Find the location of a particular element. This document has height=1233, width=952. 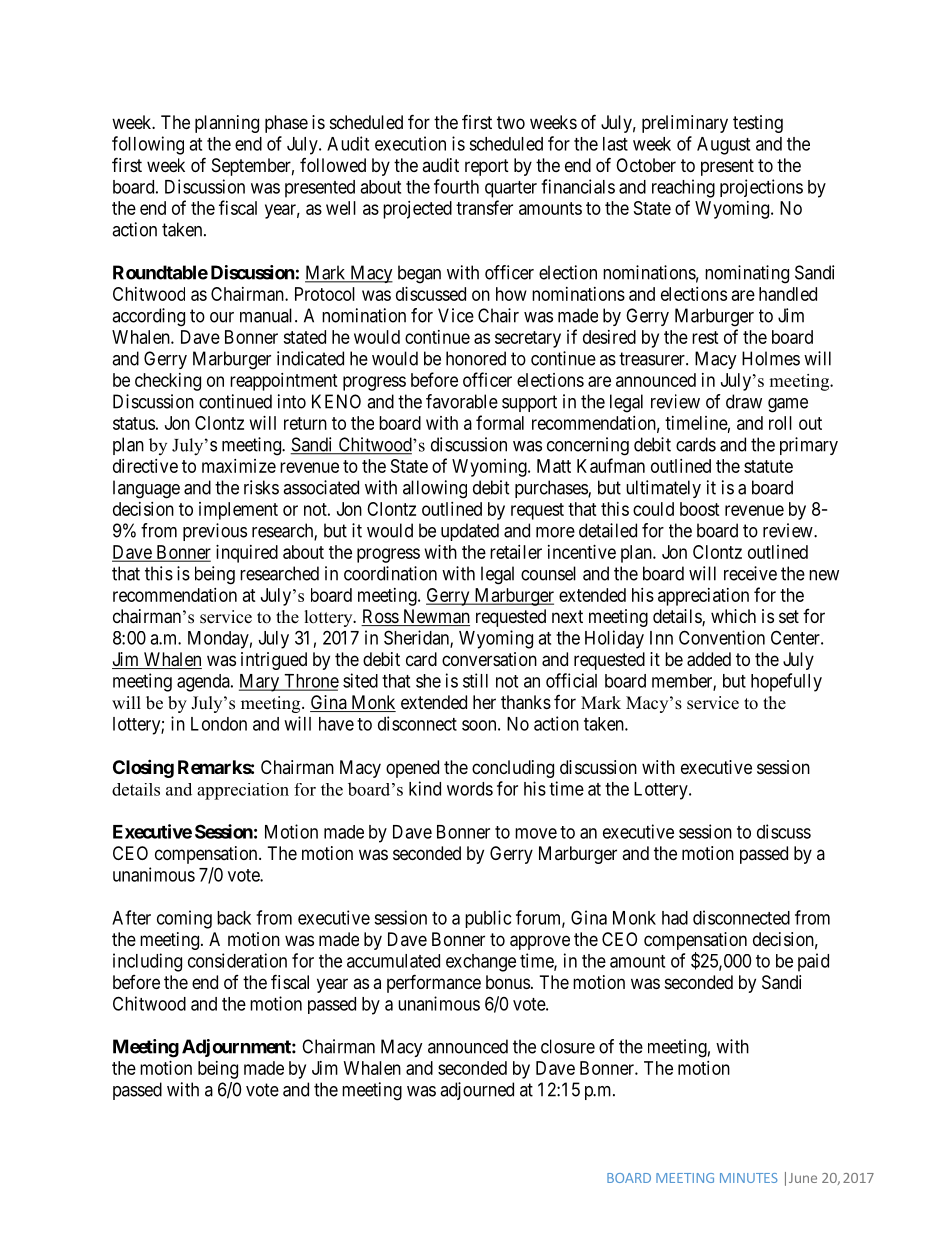

following is located at coordinates (148, 145).
